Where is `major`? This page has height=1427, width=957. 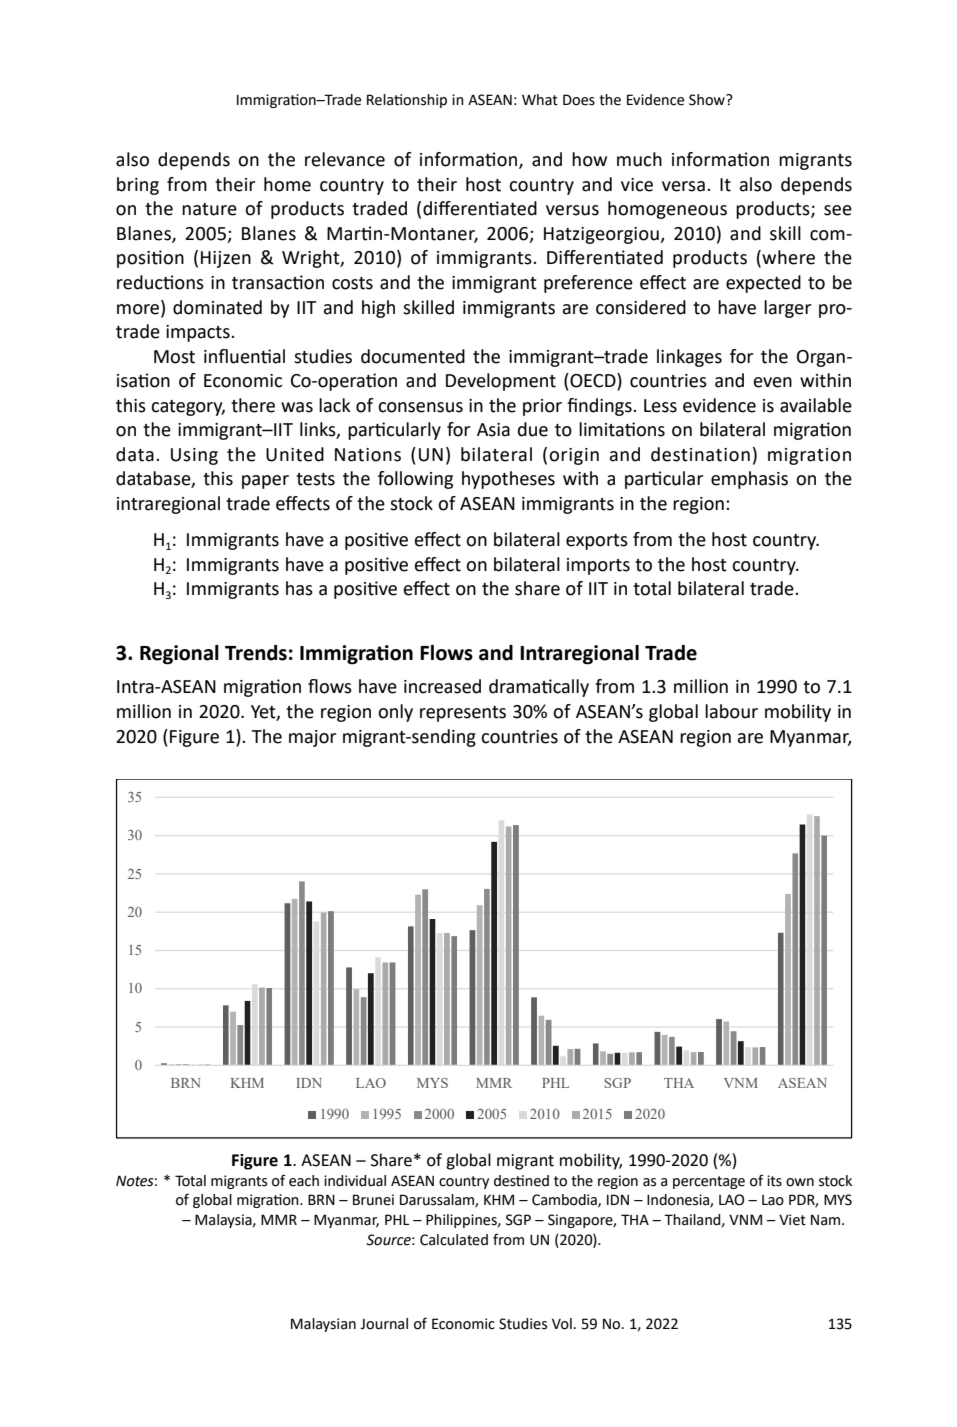
major is located at coordinates (312, 738).
